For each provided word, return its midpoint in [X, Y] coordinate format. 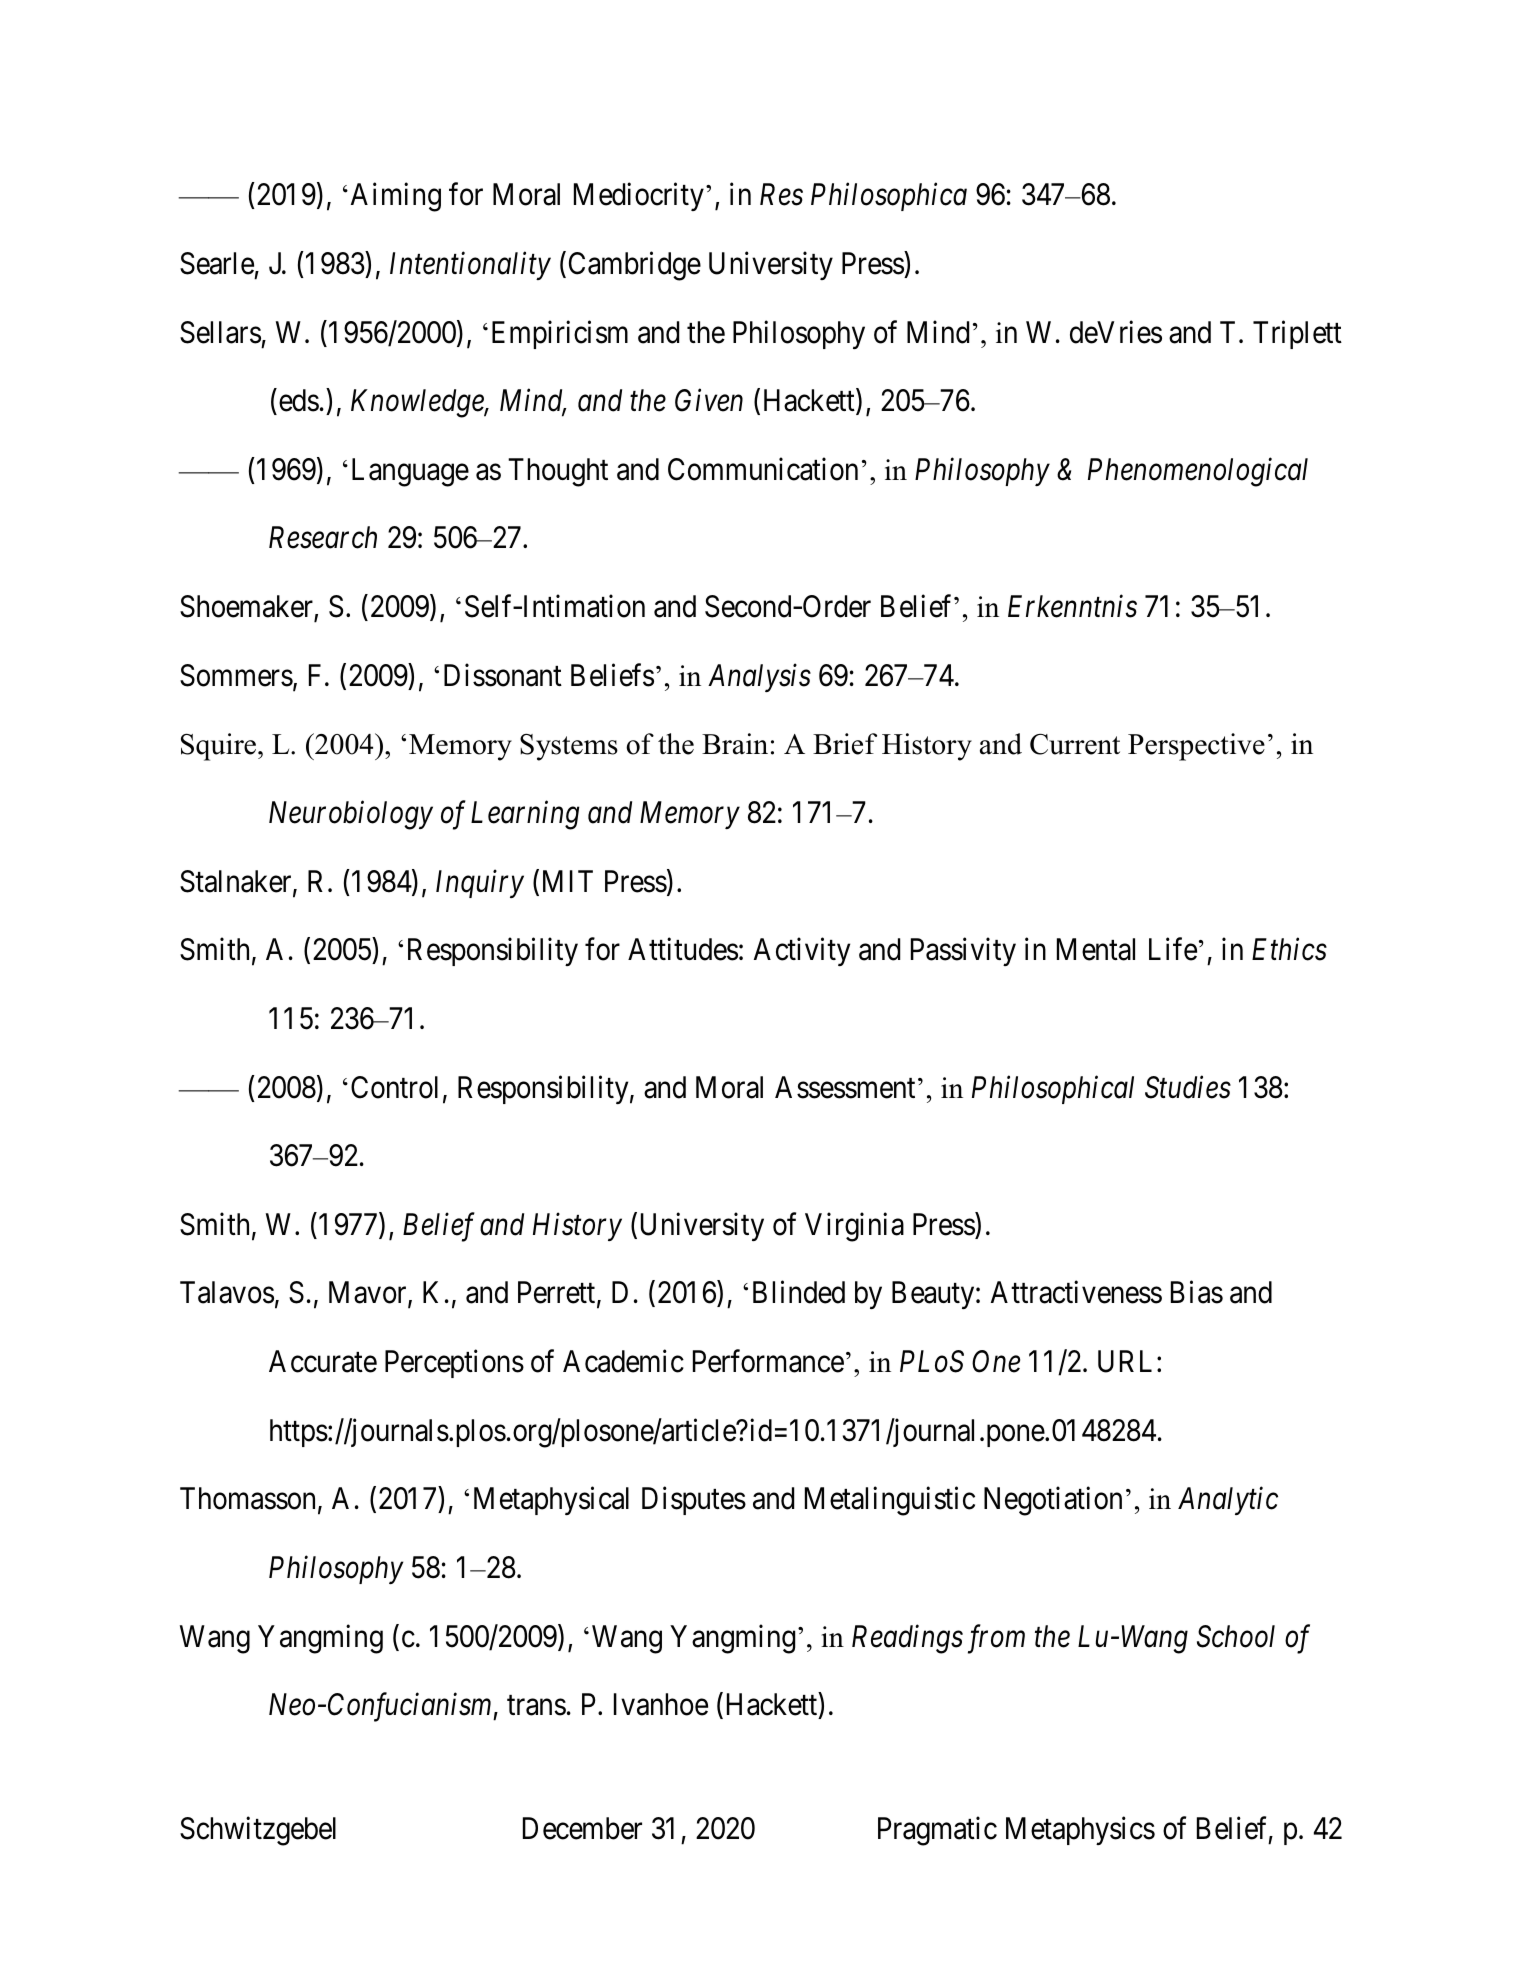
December [582, 1828]
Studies [1188, 1087]
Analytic [1228, 1501]
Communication [763, 469]
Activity [802, 952]
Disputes [694, 1501]
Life [1173, 949]
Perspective [1196, 747]
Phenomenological [1198, 472]
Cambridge [635, 266]
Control [394, 1087]
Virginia [854, 1227]
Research [323, 537]
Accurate [323, 1361]
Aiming [396, 197]
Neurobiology [351, 815]
